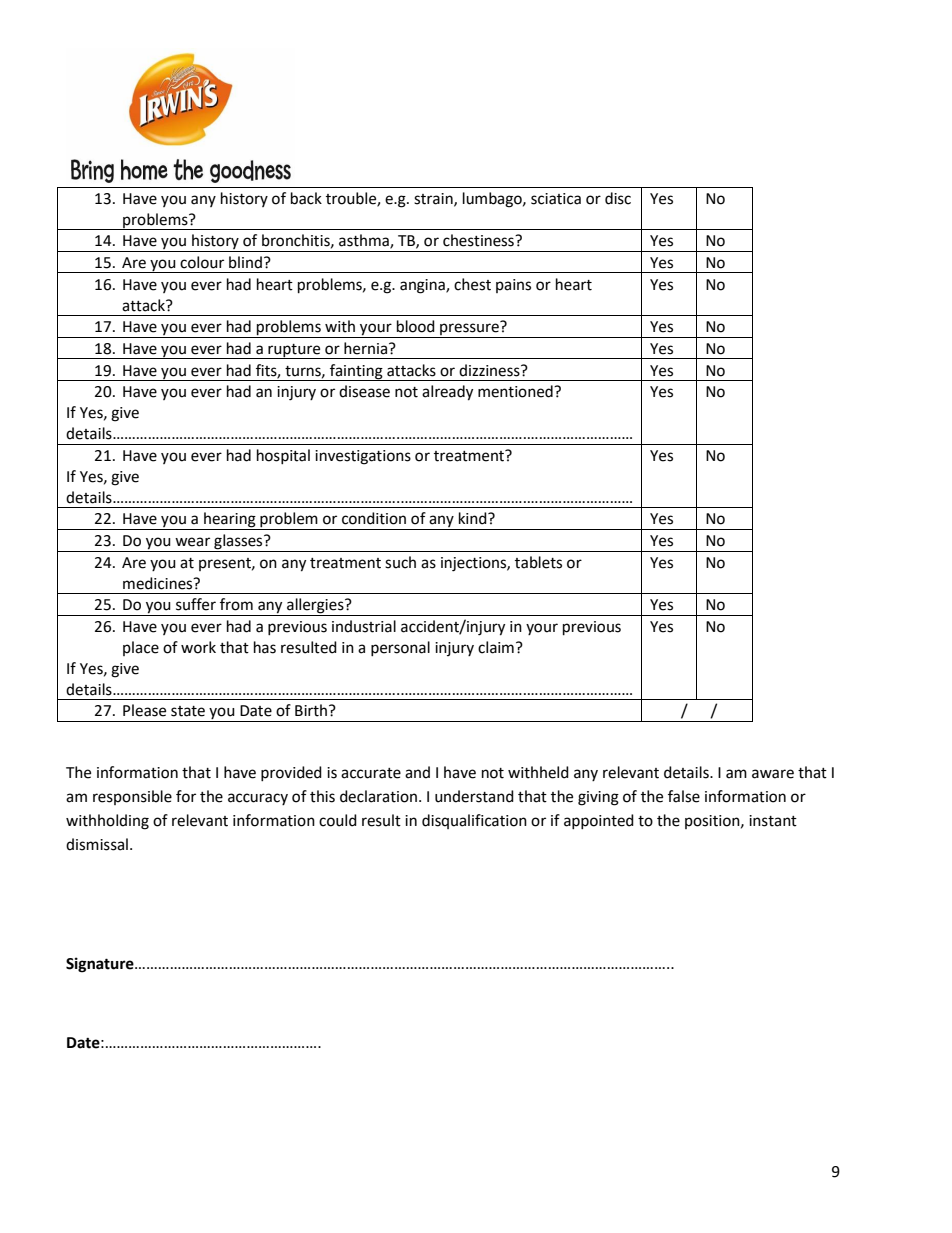  Describe the element at coordinates (496, 647) in the screenshot. I see `claim` at that location.
